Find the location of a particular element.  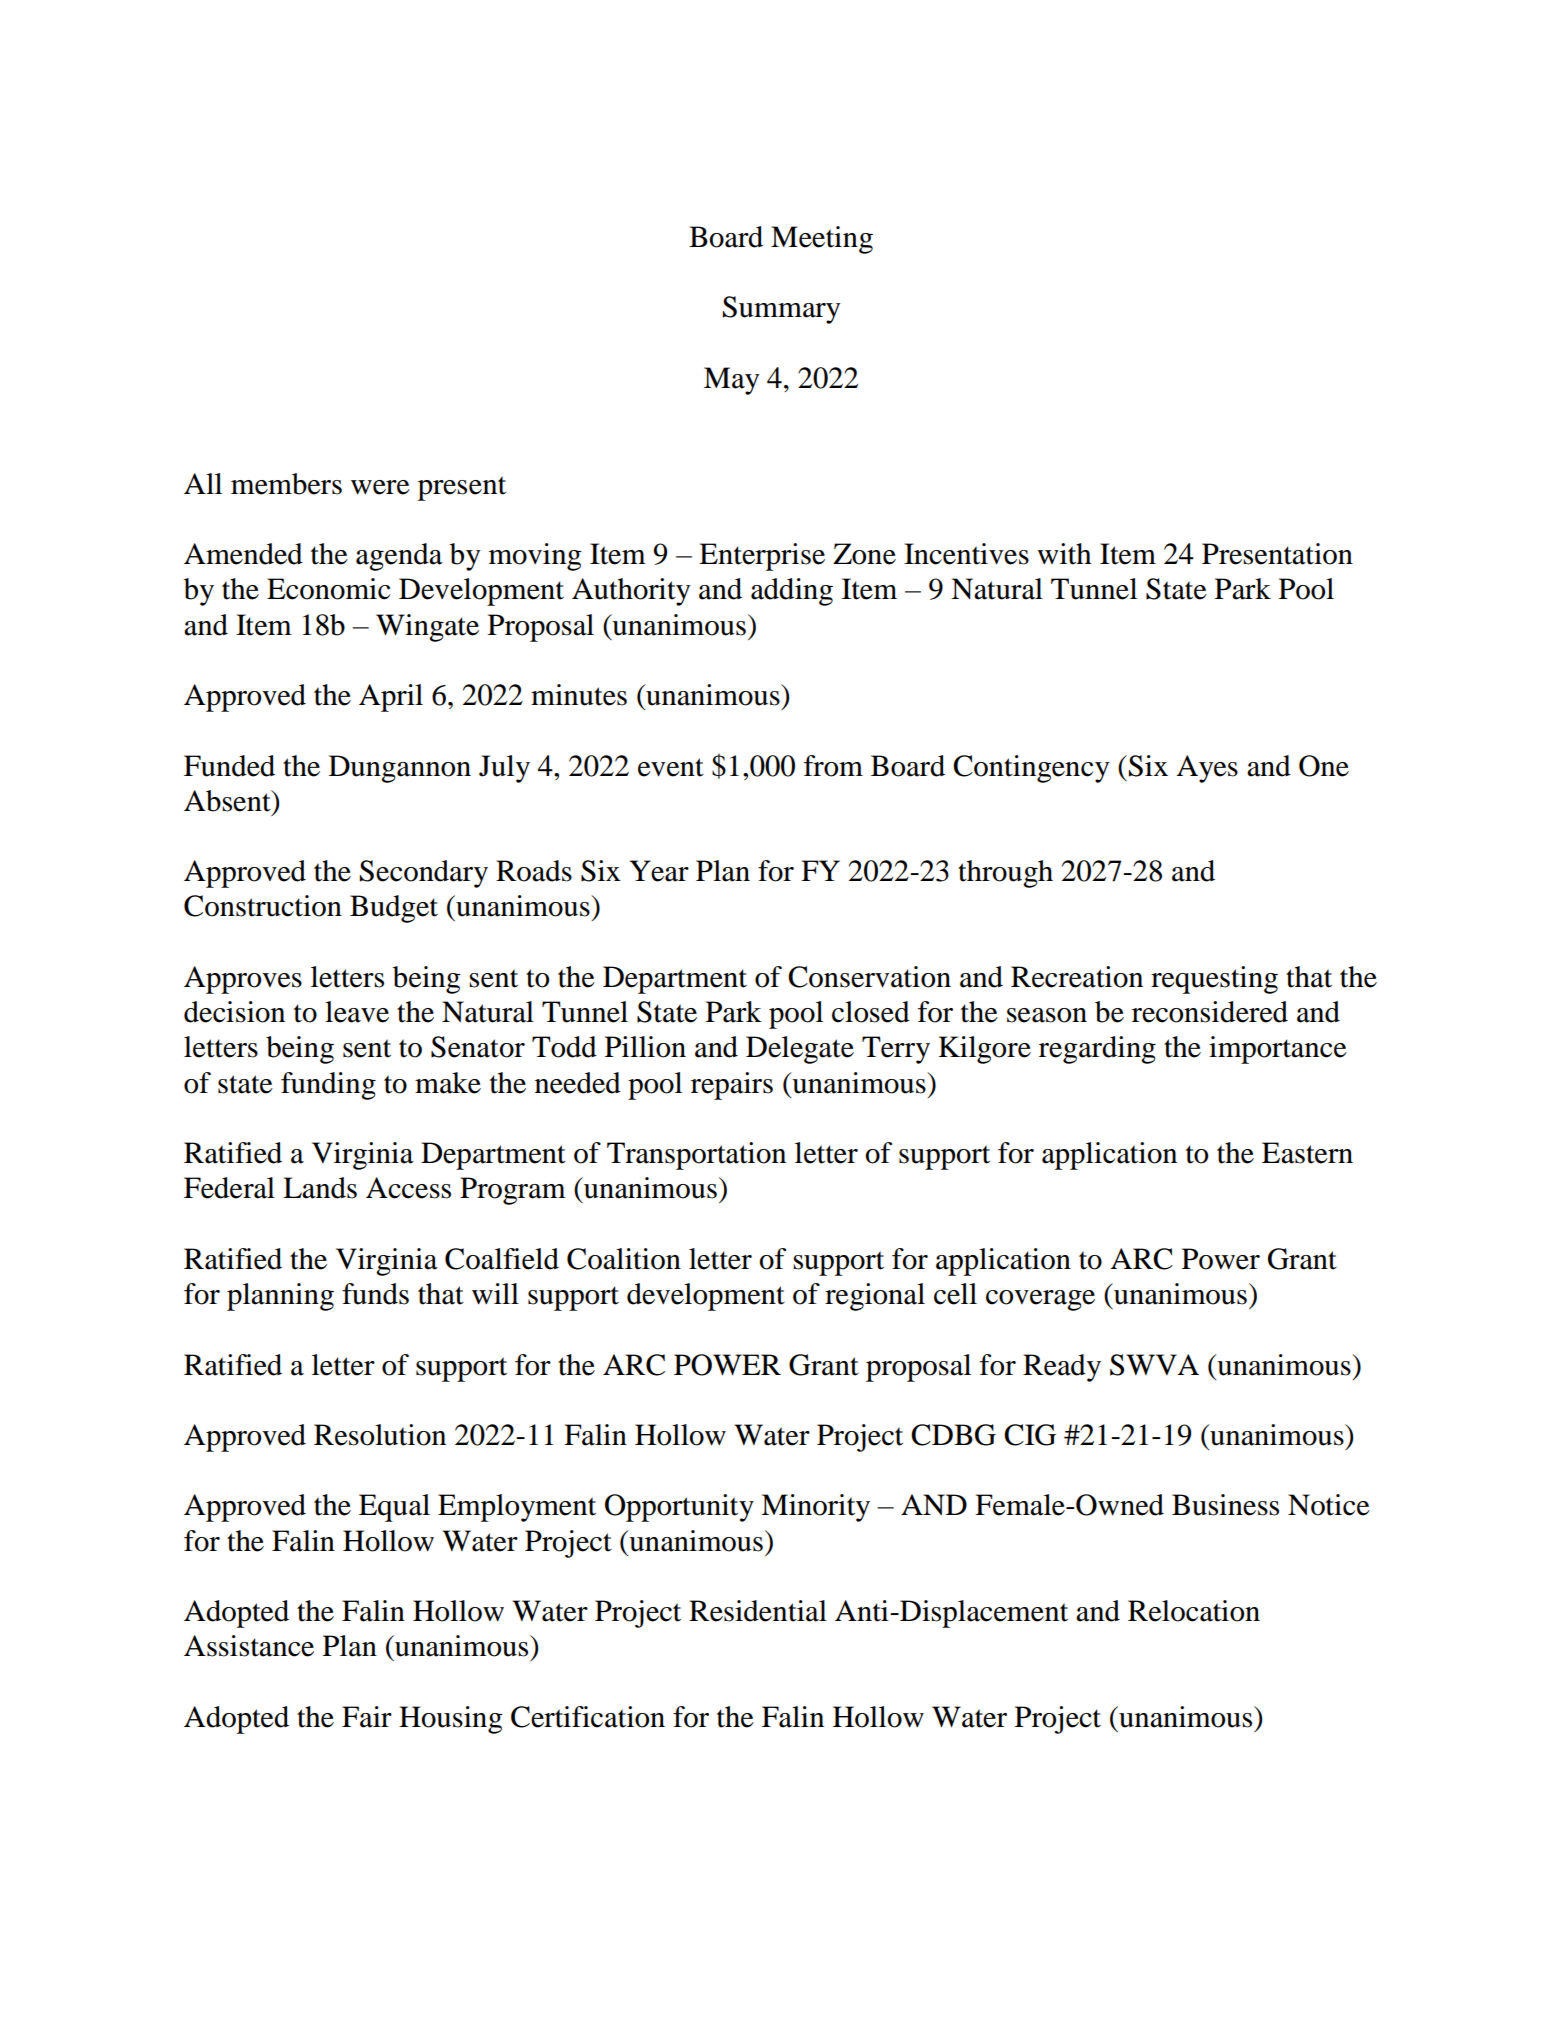

Lands is located at coordinates (320, 1188).
